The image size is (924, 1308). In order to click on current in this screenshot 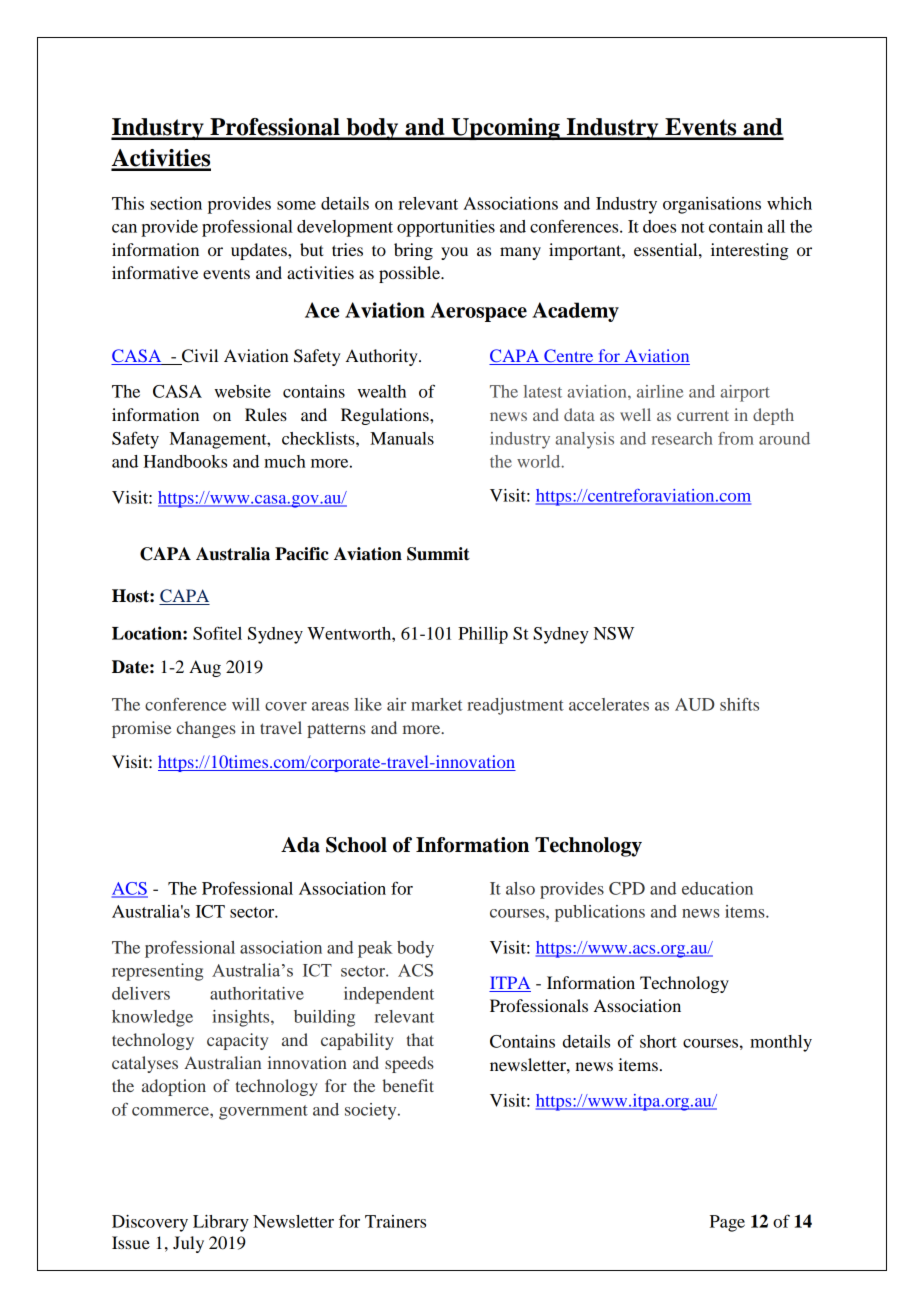, I will do `click(703, 415)`.
